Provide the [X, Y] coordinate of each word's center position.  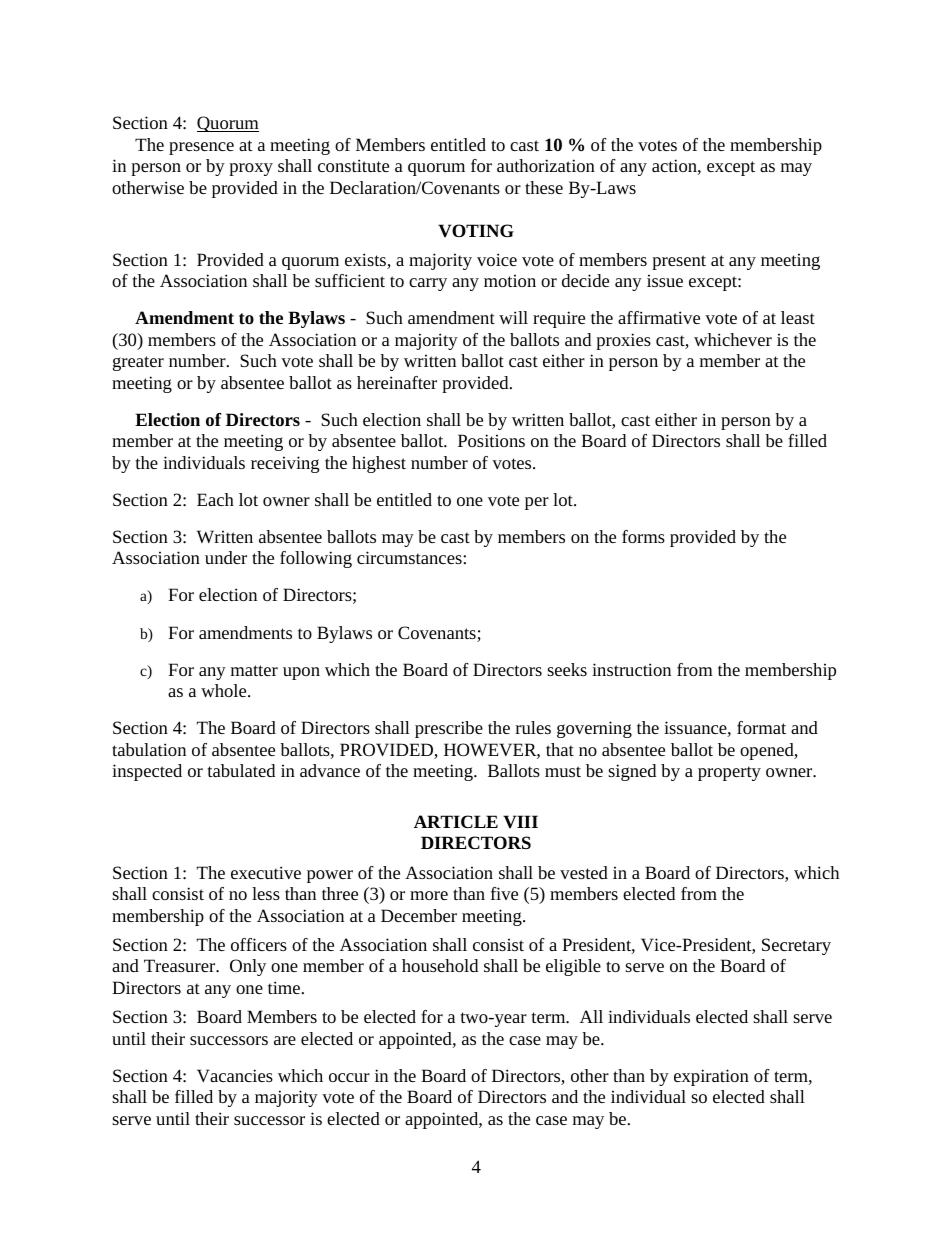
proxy [251, 169]
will [513, 317]
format [761, 727]
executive [266, 872]
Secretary [796, 946]
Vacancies [235, 1075]
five [504, 893]
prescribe [449, 729]
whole [225, 690]
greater [138, 363]
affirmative [659, 317]
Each [215, 499]
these [544, 187]
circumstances [410, 557]
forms [643, 536]
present [679, 262]
